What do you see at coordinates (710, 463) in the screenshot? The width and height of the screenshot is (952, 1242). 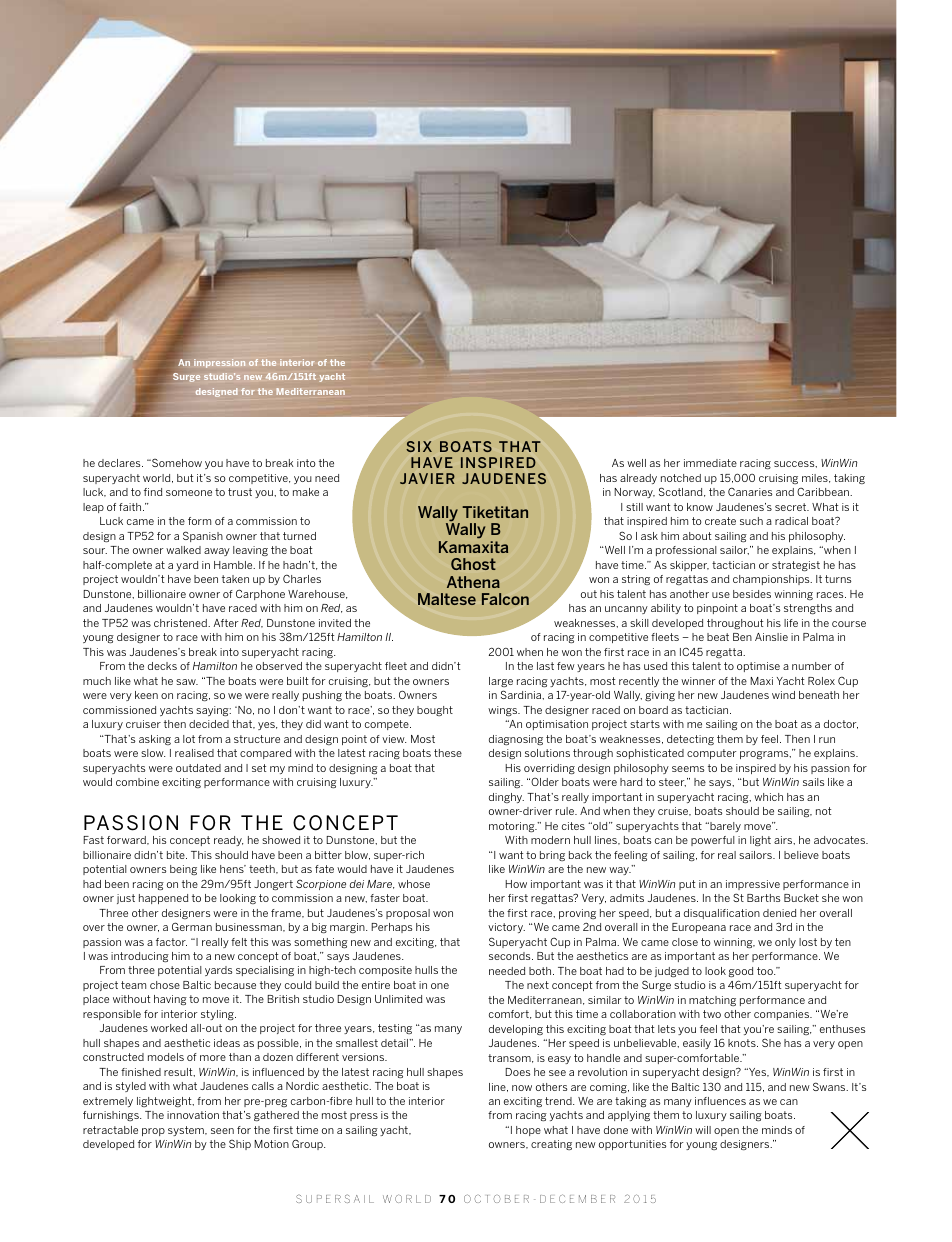 I see `immediate` at bounding box center [710, 463].
